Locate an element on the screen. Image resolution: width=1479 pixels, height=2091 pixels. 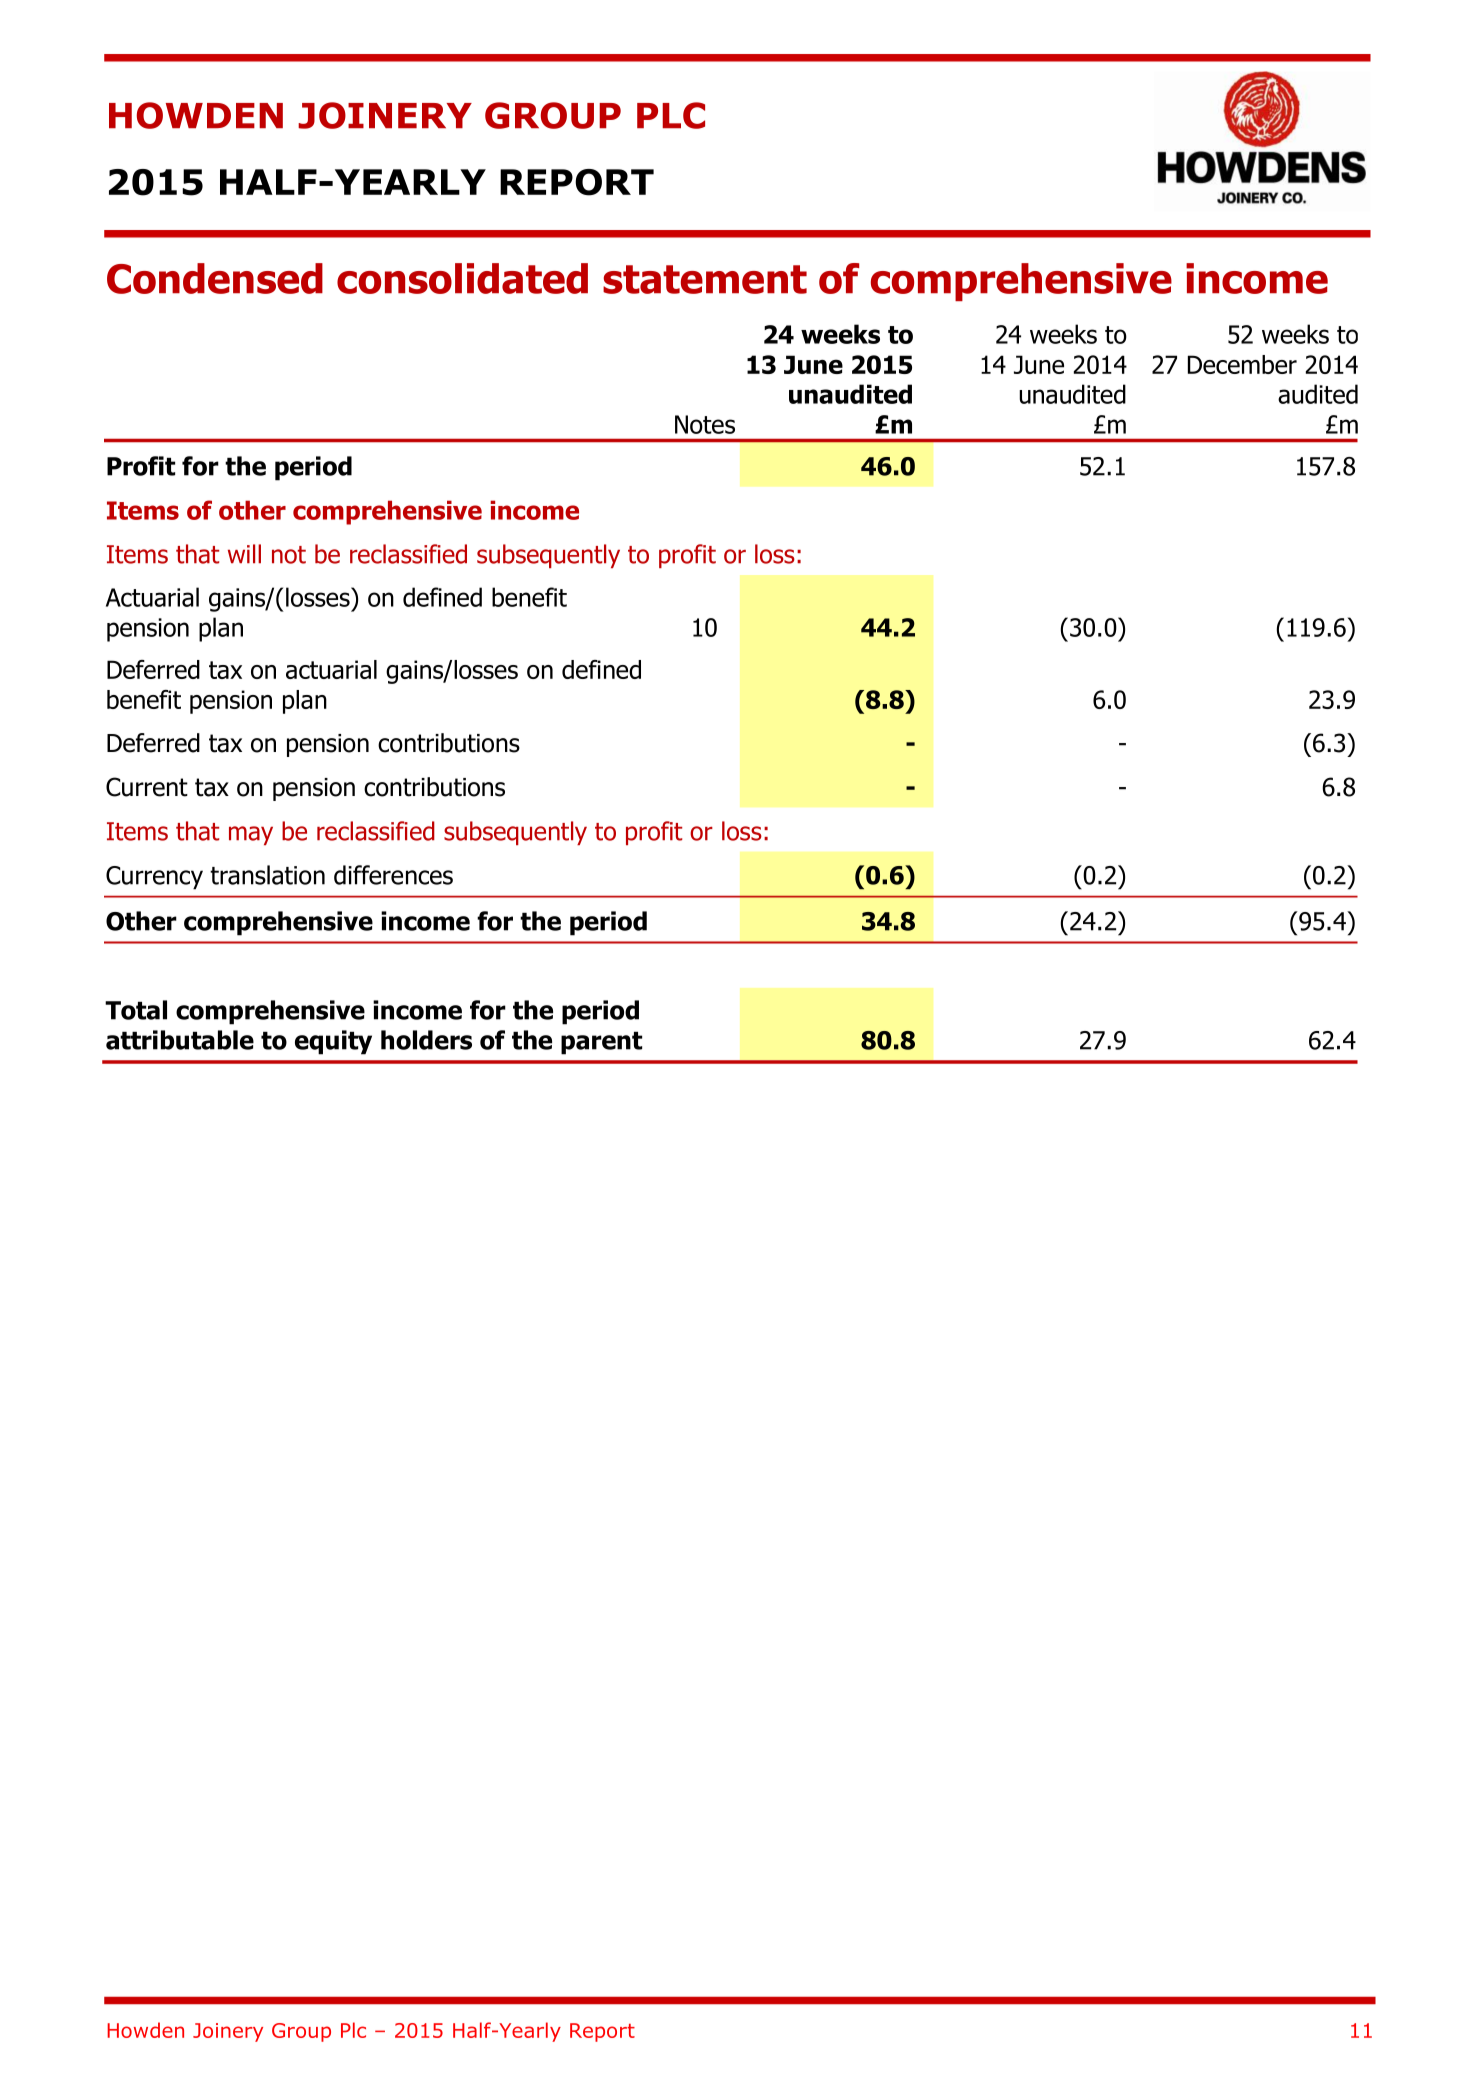
equity is located at coordinates (333, 1042).
